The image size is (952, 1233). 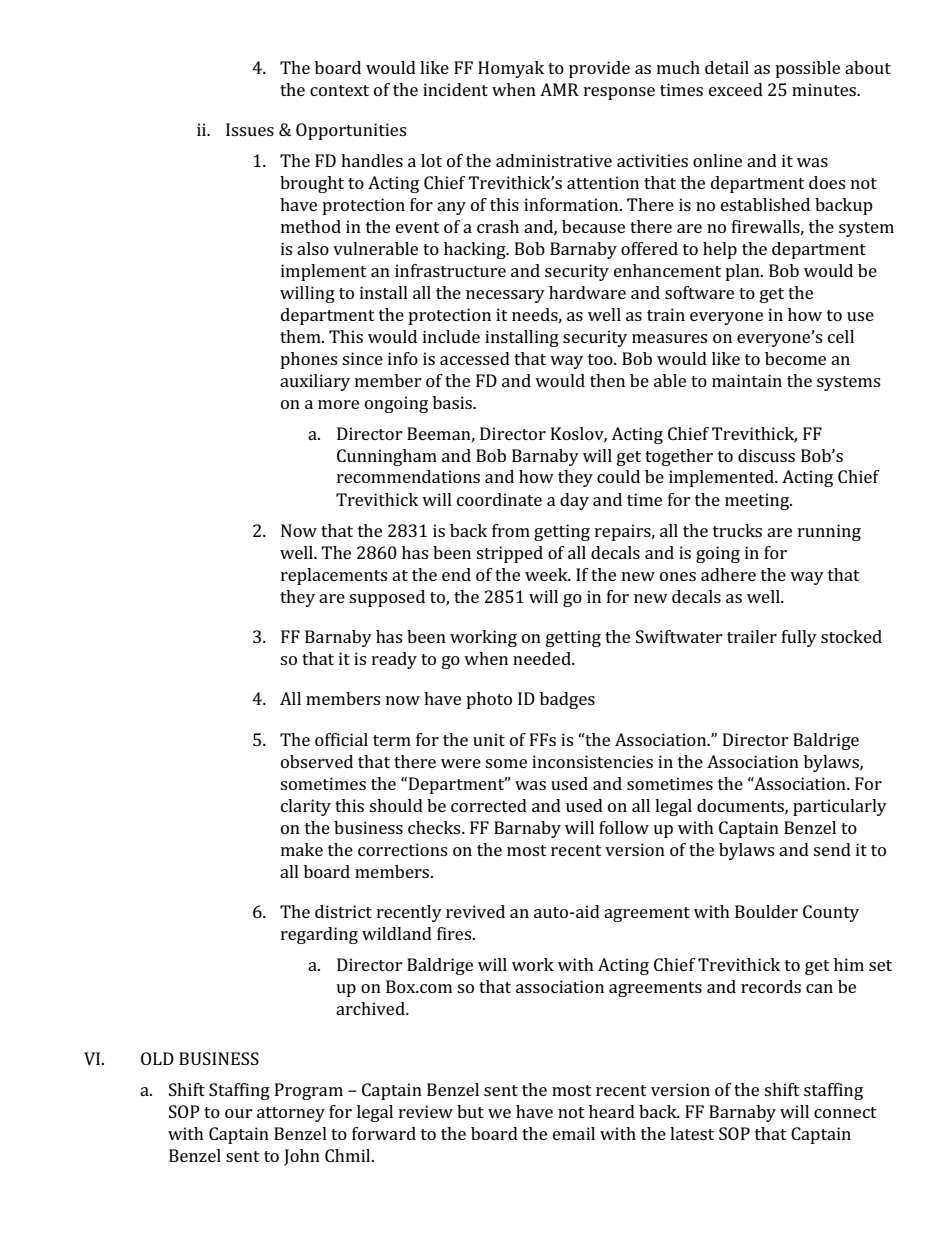 What do you see at coordinates (470, 1111) in the screenshot?
I see `but` at bounding box center [470, 1111].
